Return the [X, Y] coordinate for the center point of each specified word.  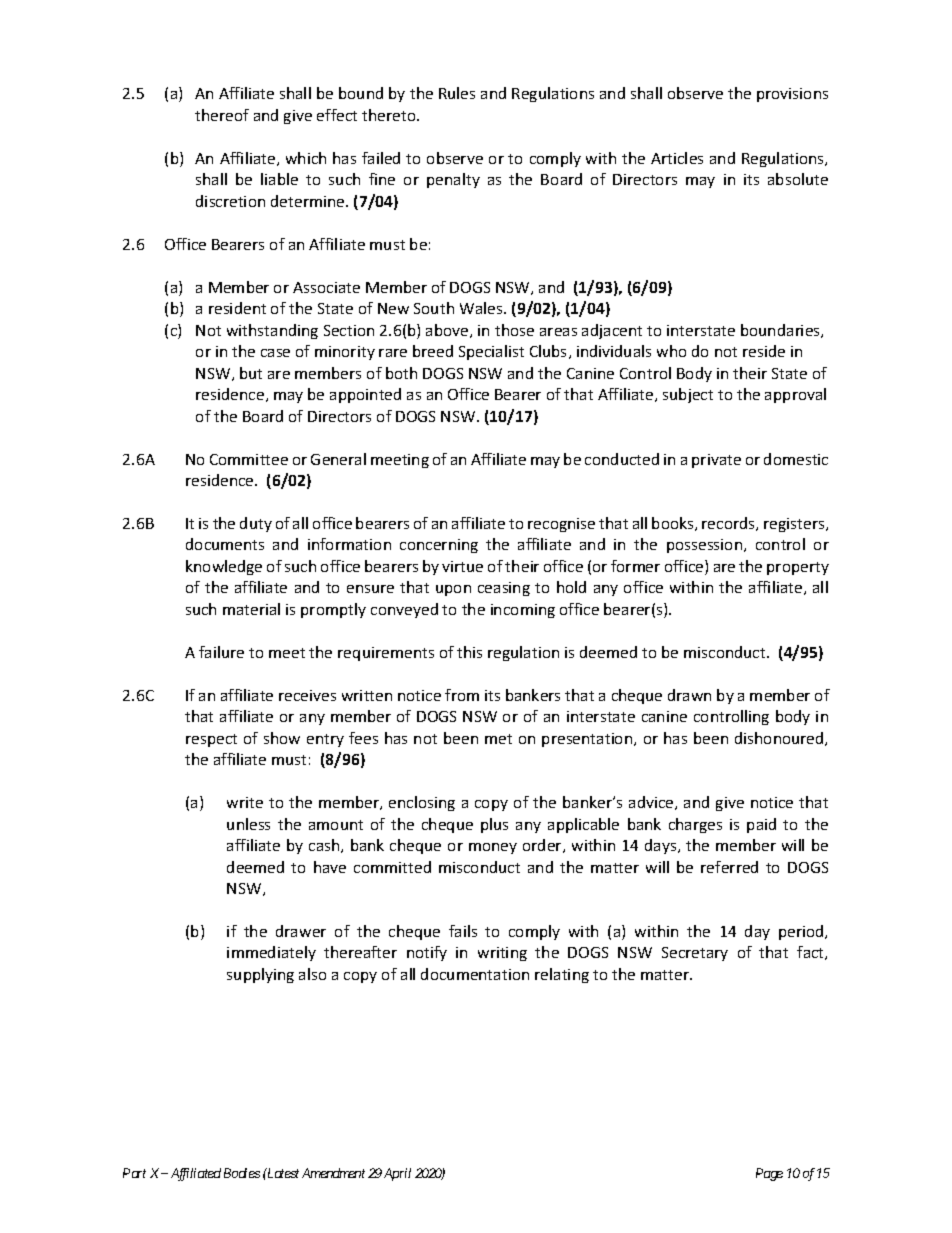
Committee [249, 459]
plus [494, 825]
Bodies [242, 1173]
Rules [457, 93]
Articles [677, 158]
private [716, 461]
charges [695, 825]
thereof [222, 115]
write [245, 802]
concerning [439, 546]
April [397, 1174]
